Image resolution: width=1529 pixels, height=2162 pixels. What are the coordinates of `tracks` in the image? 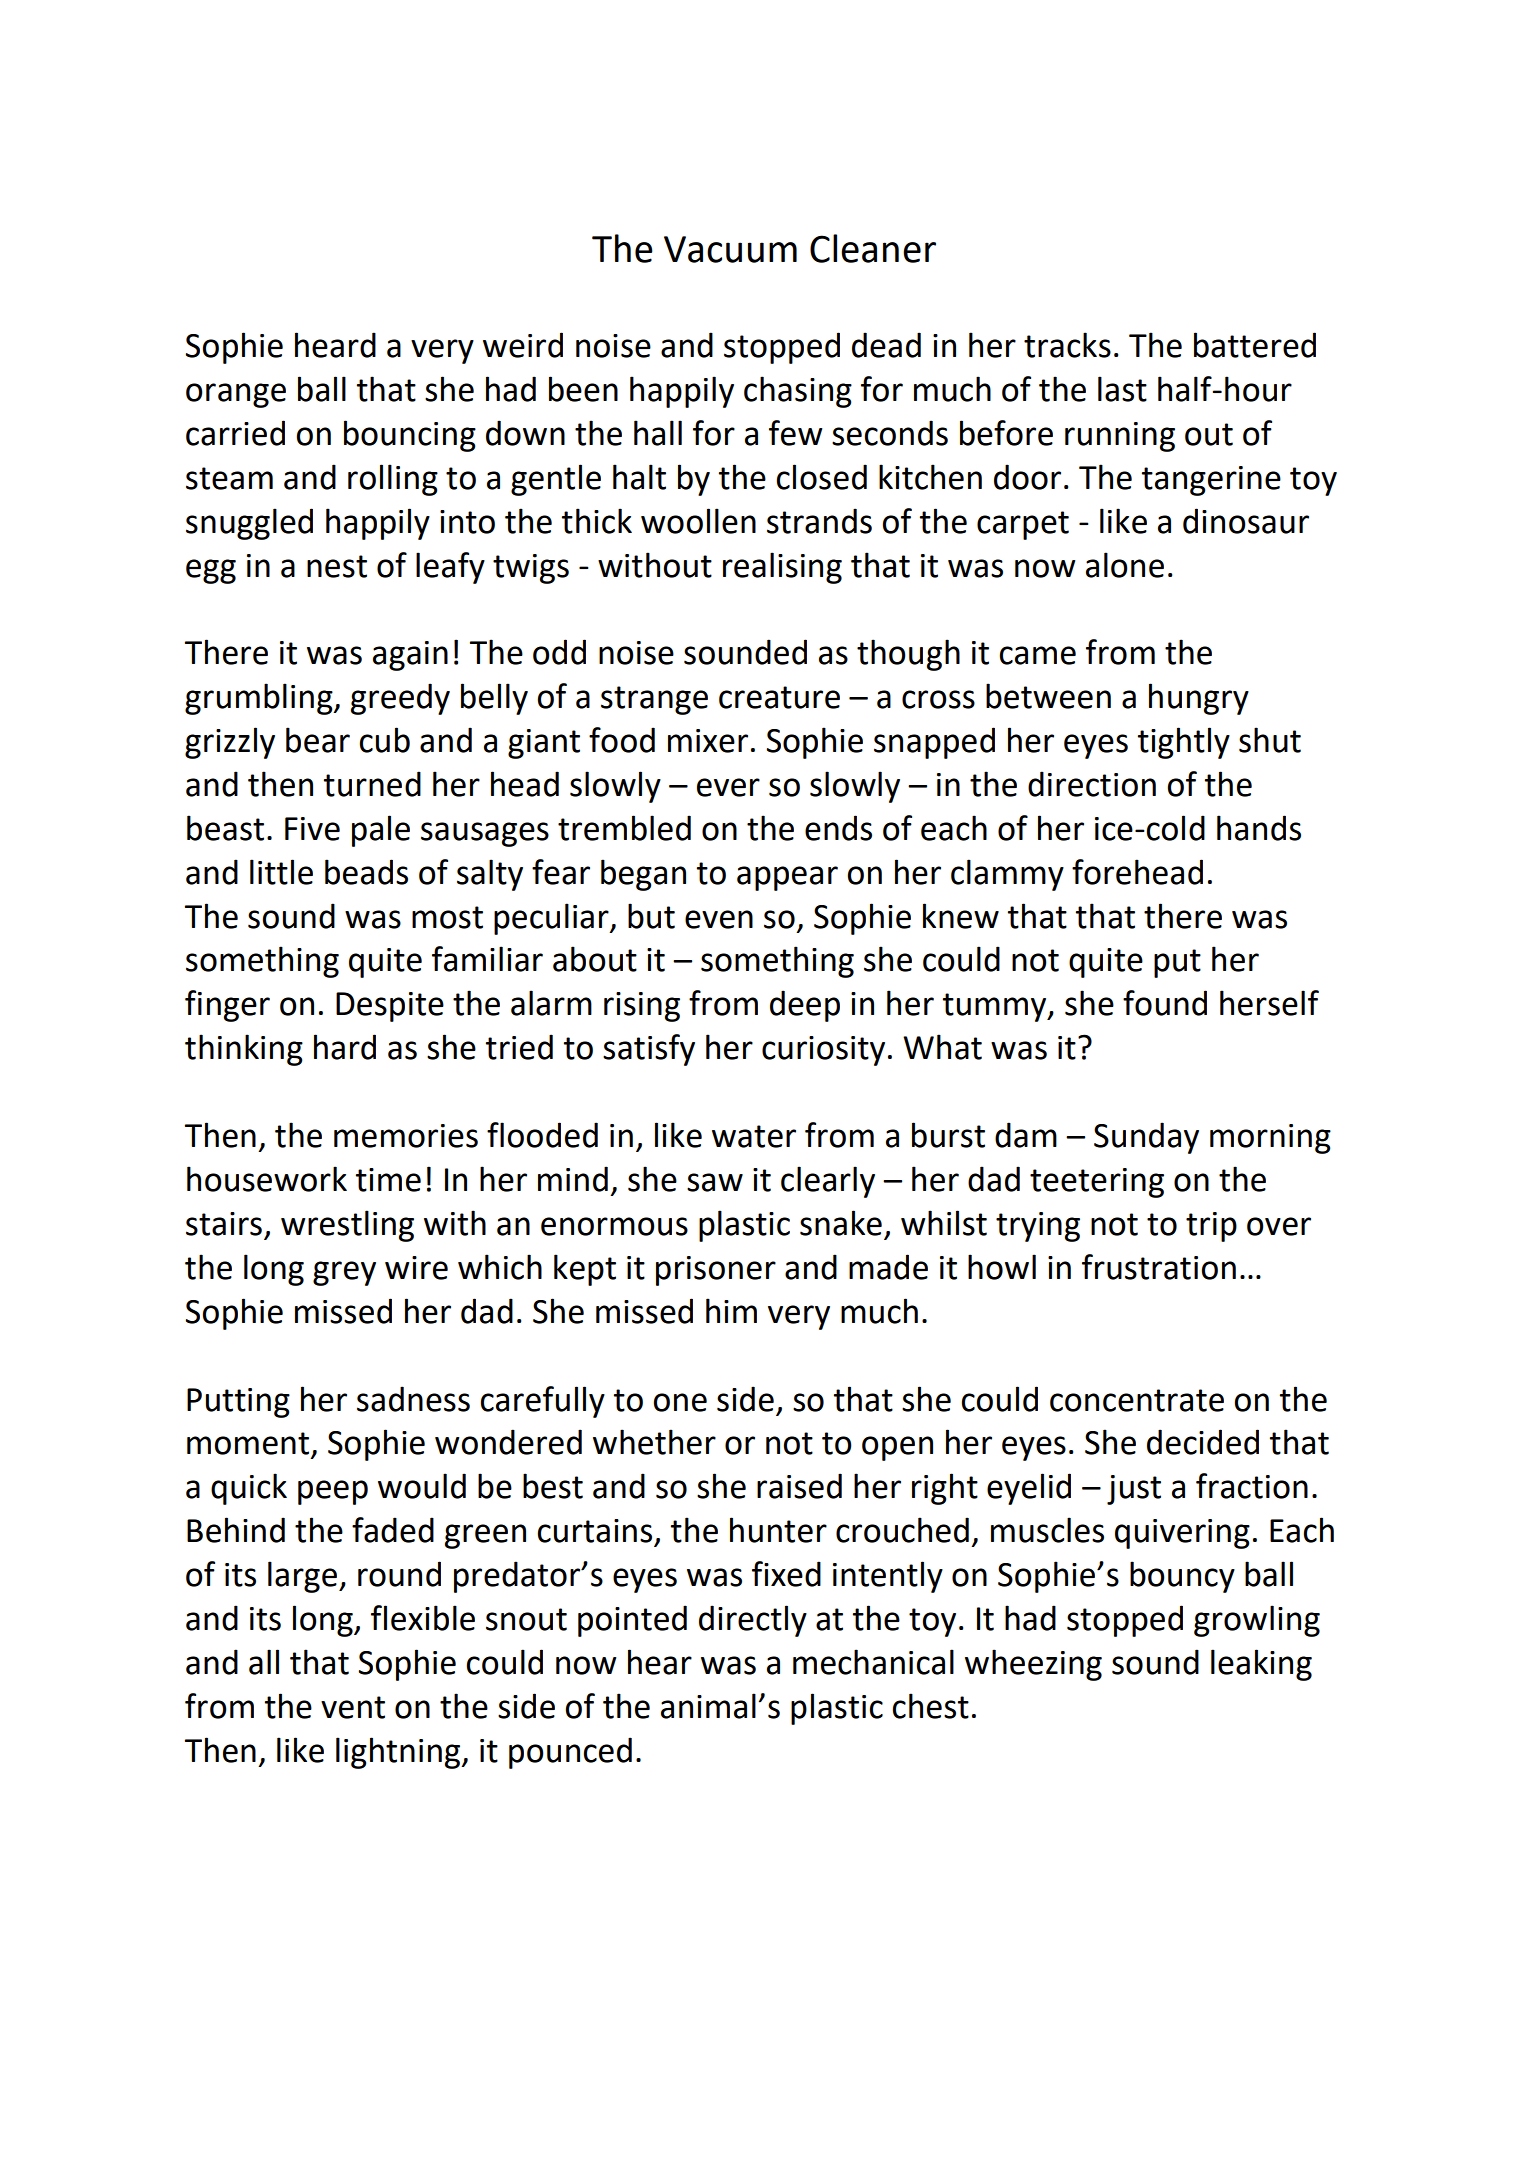 It's located at (1067, 345).
